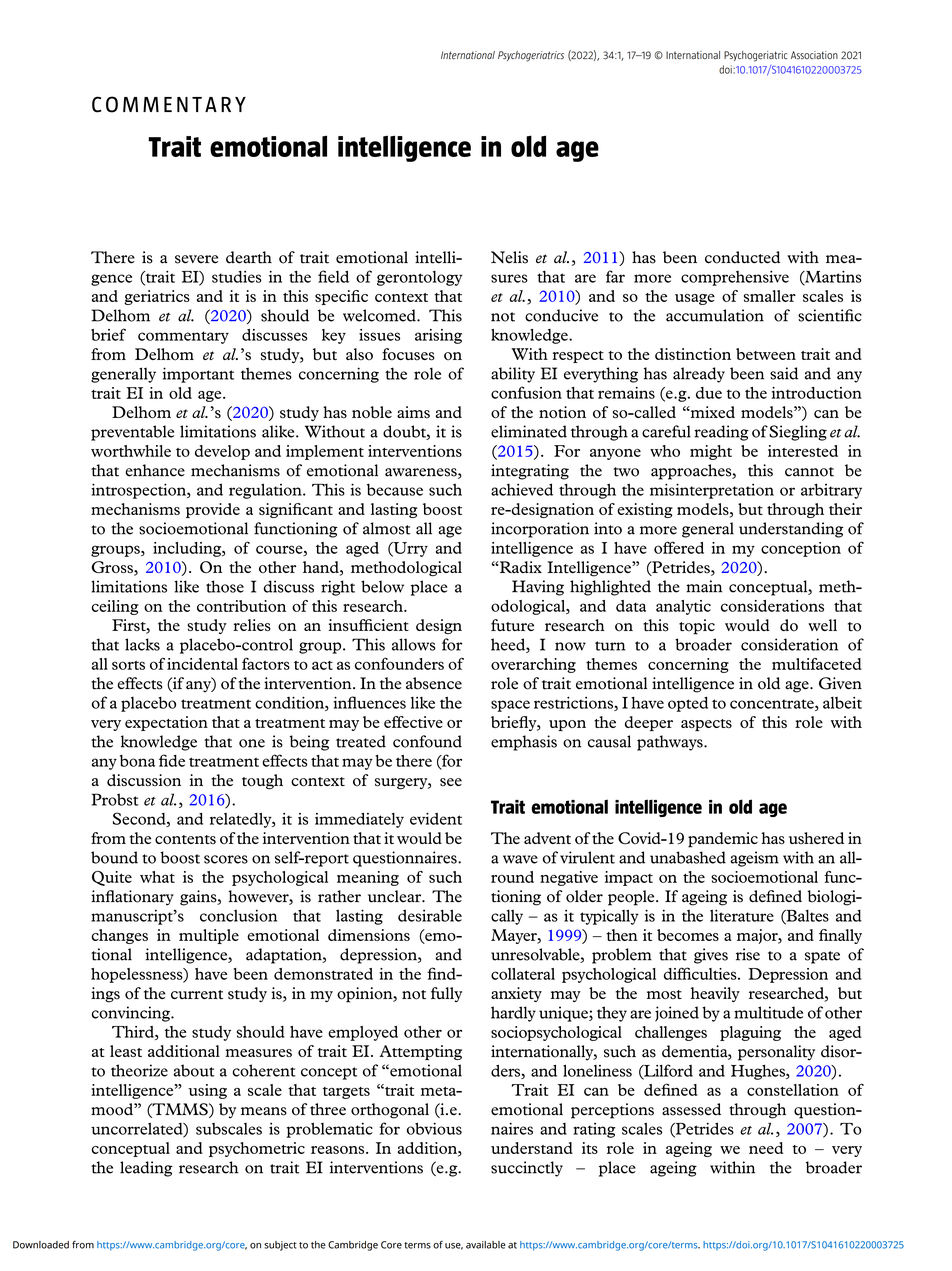  I want to click on need, so click(766, 1148).
